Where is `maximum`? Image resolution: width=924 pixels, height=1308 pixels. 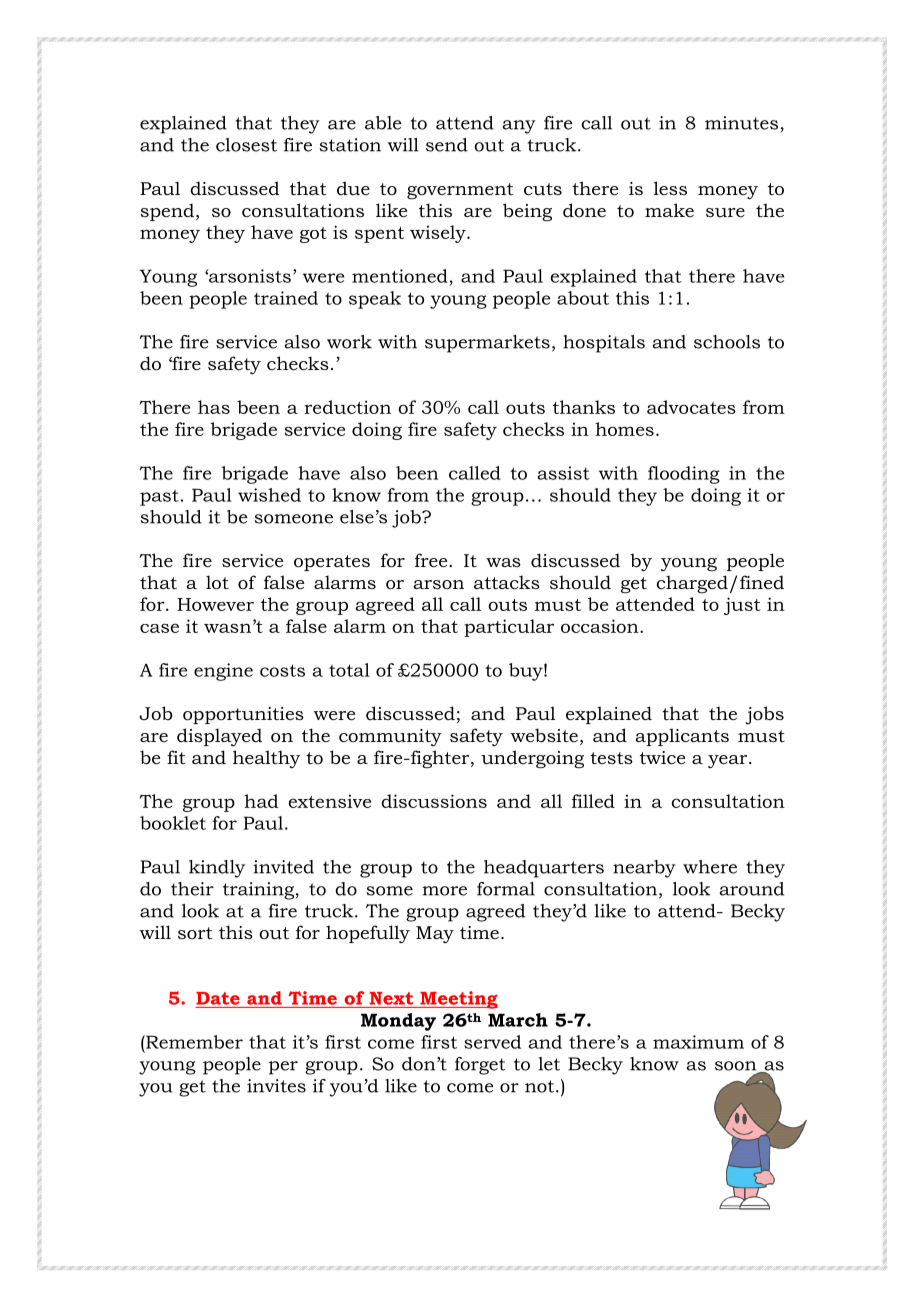
maximum is located at coordinates (698, 1042).
